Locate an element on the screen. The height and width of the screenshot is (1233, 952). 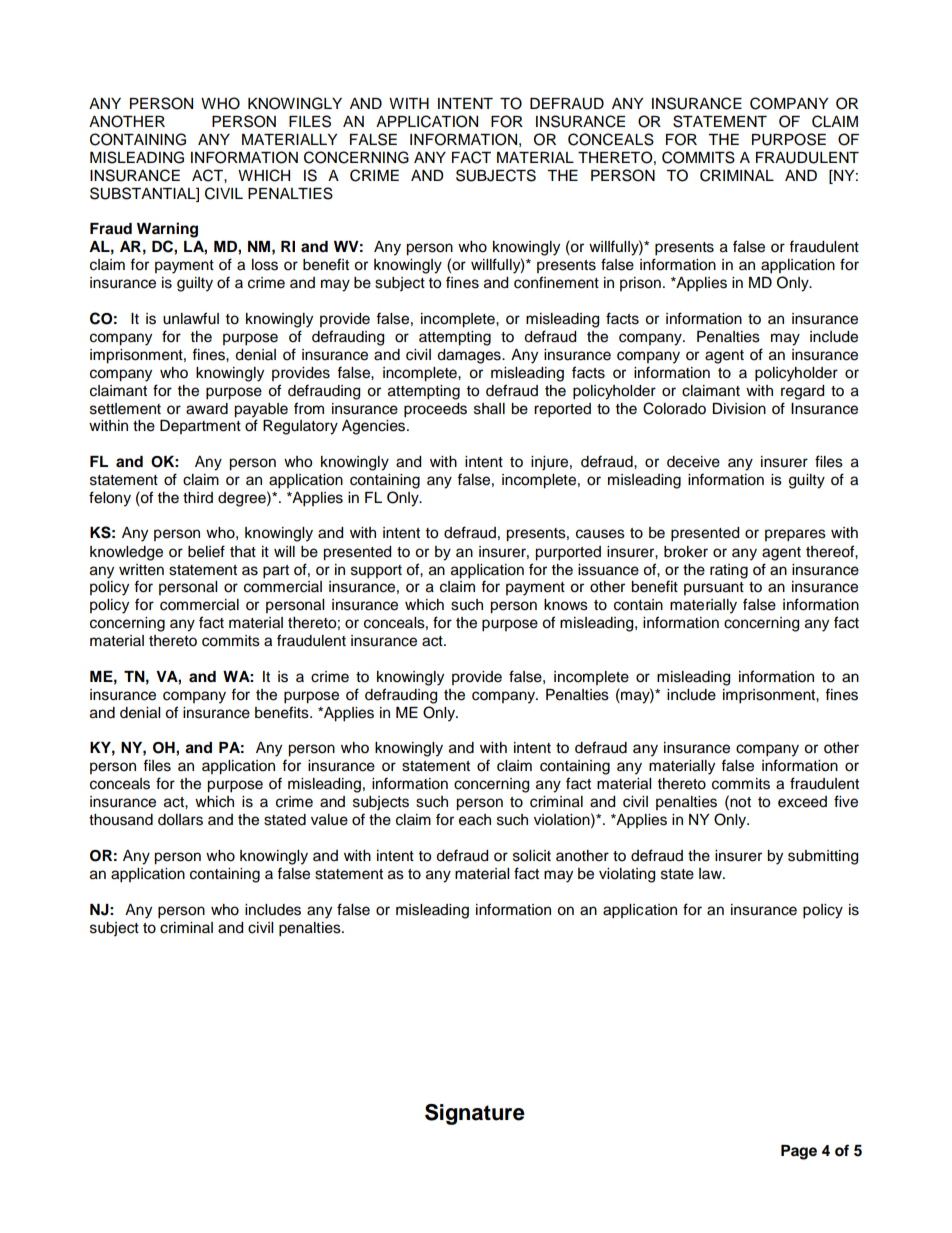
regard is located at coordinates (802, 392).
